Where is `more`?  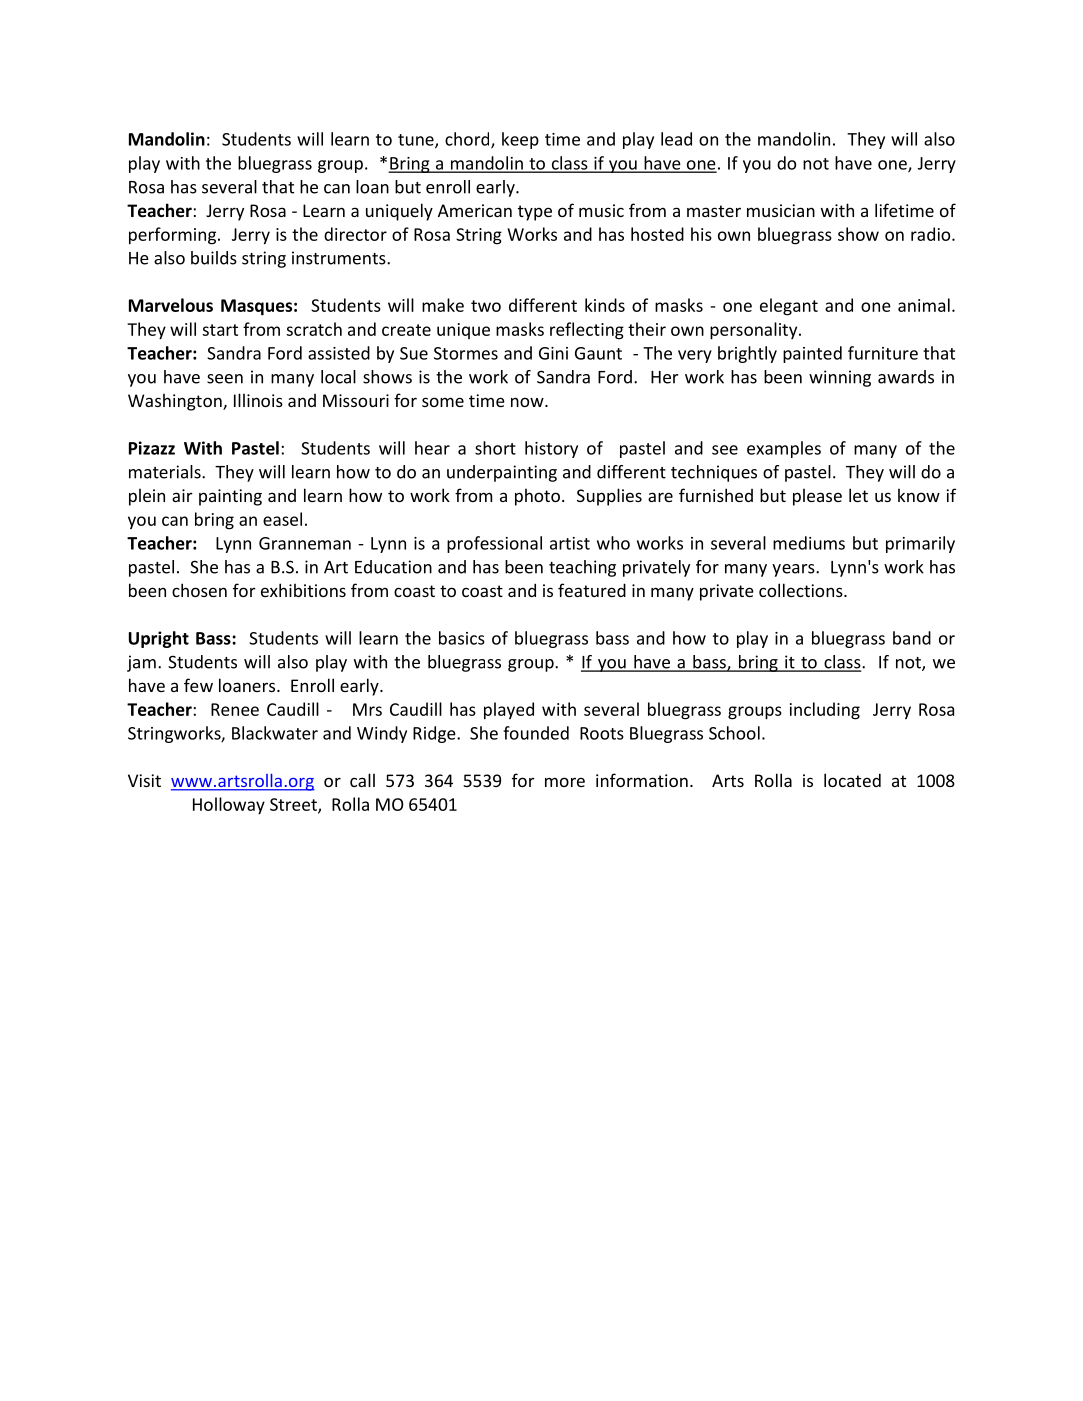
more is located at coordinates (565, 782).
